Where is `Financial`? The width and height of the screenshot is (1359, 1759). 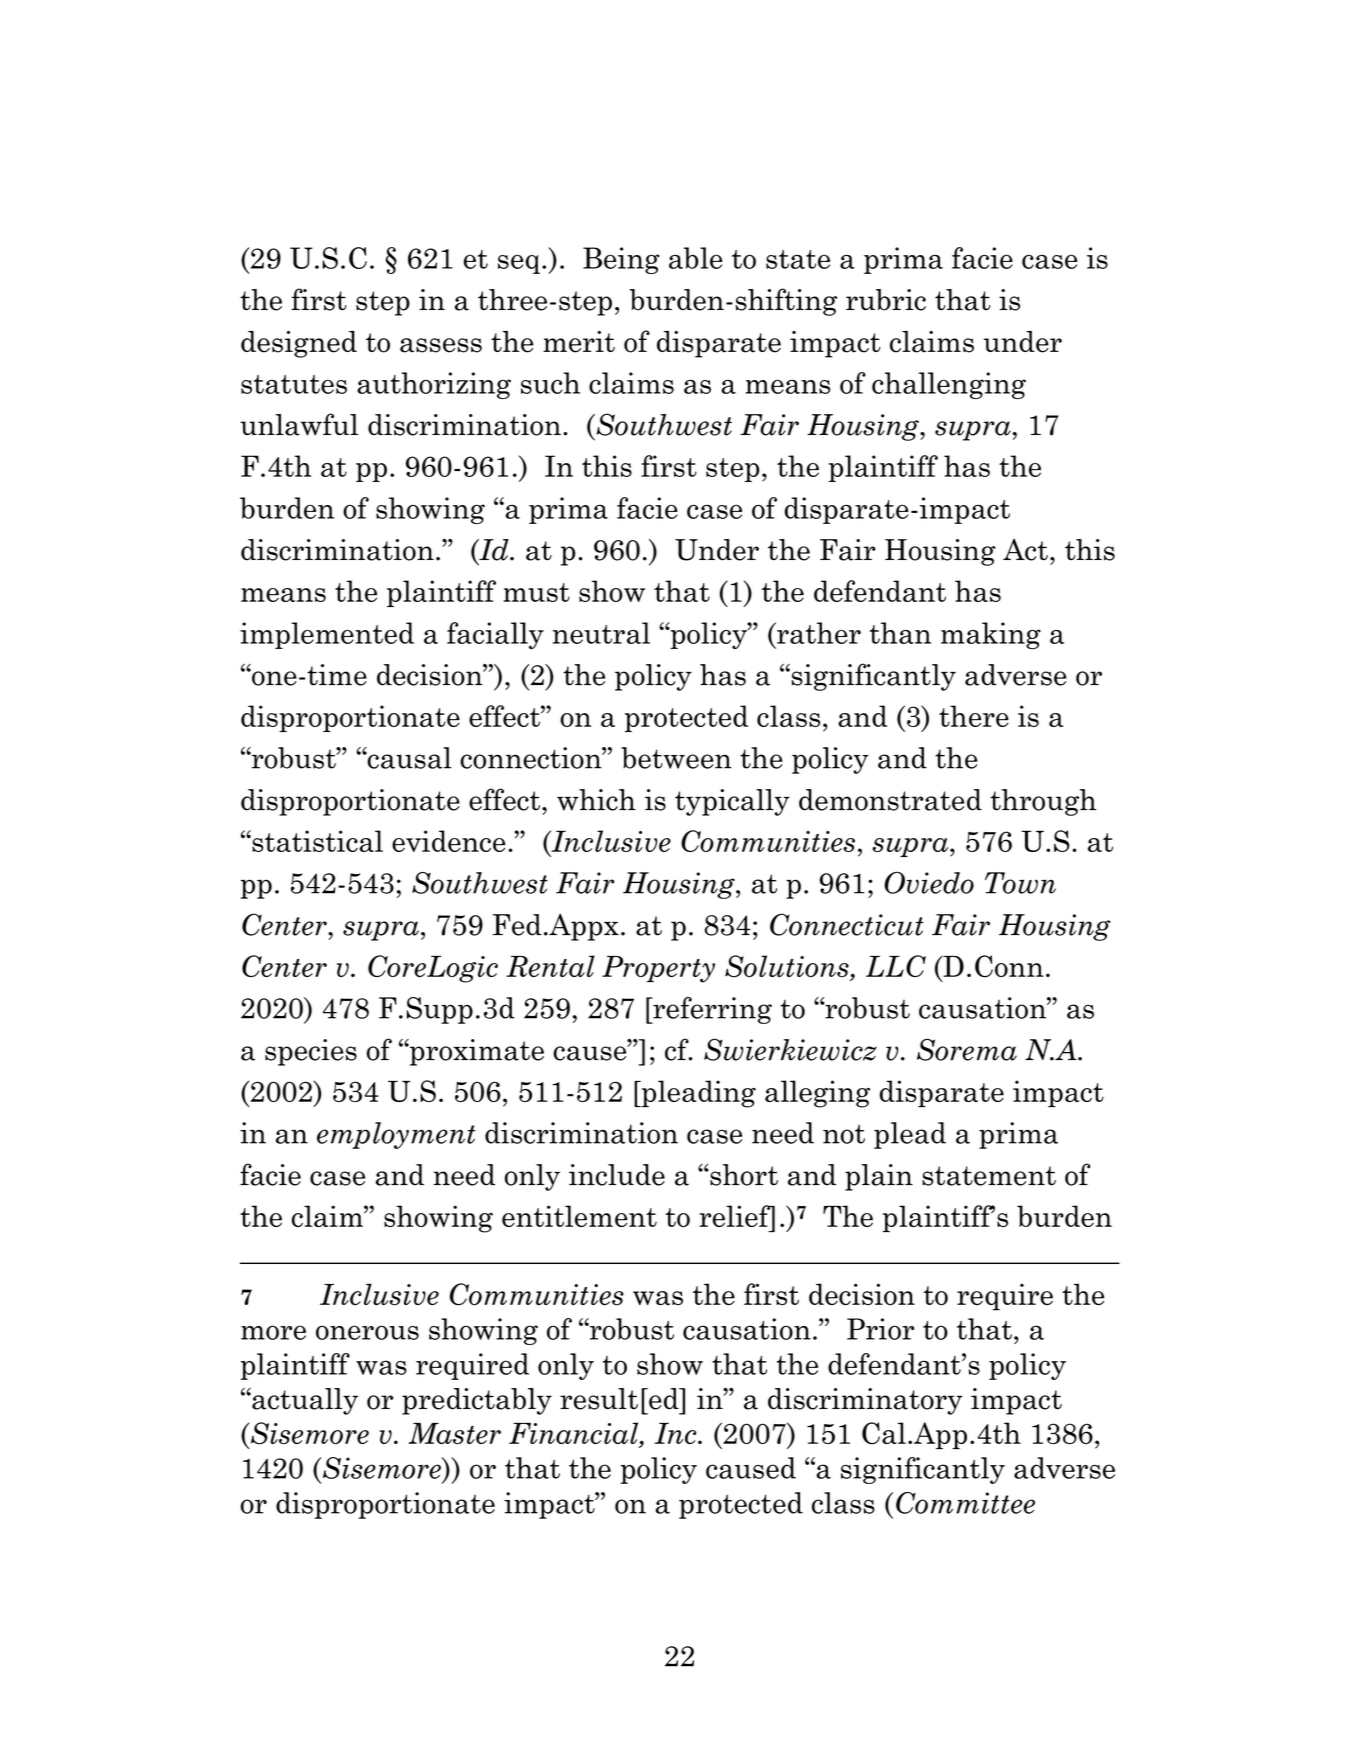 Financial is located at coordinates (575, 1434).
